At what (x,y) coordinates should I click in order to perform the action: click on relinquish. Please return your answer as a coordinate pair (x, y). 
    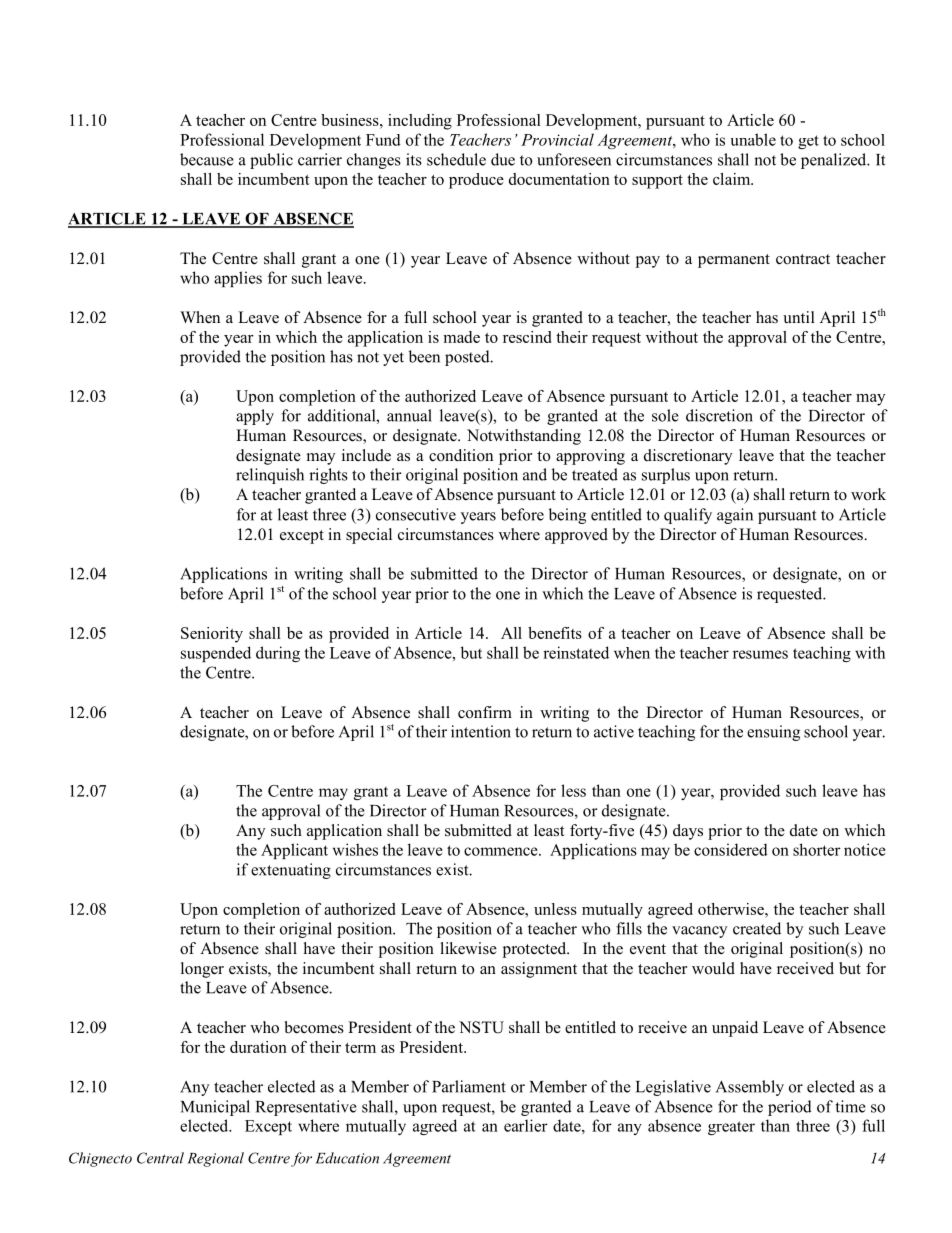
    Looking at the image, I should click on (270, 476).
